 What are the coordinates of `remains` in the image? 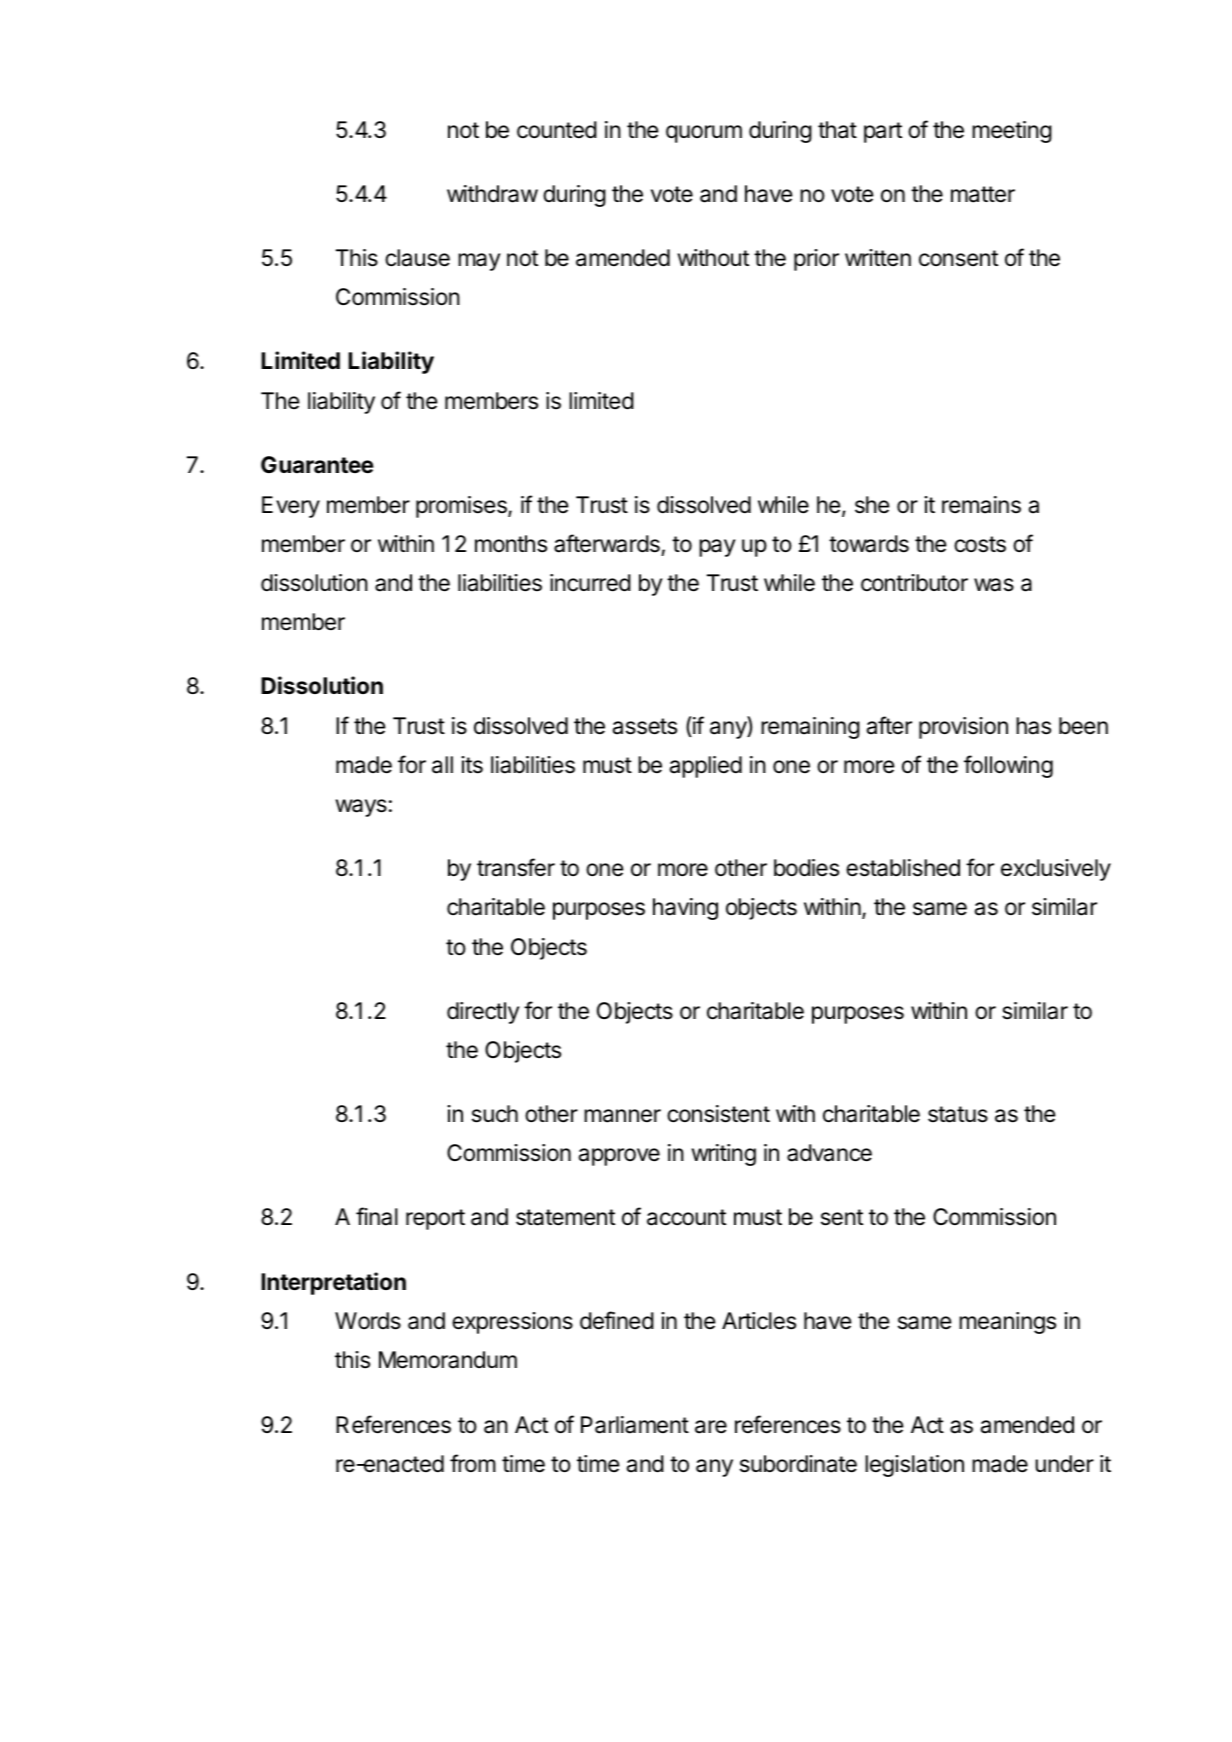 It's located at (981, 505).
